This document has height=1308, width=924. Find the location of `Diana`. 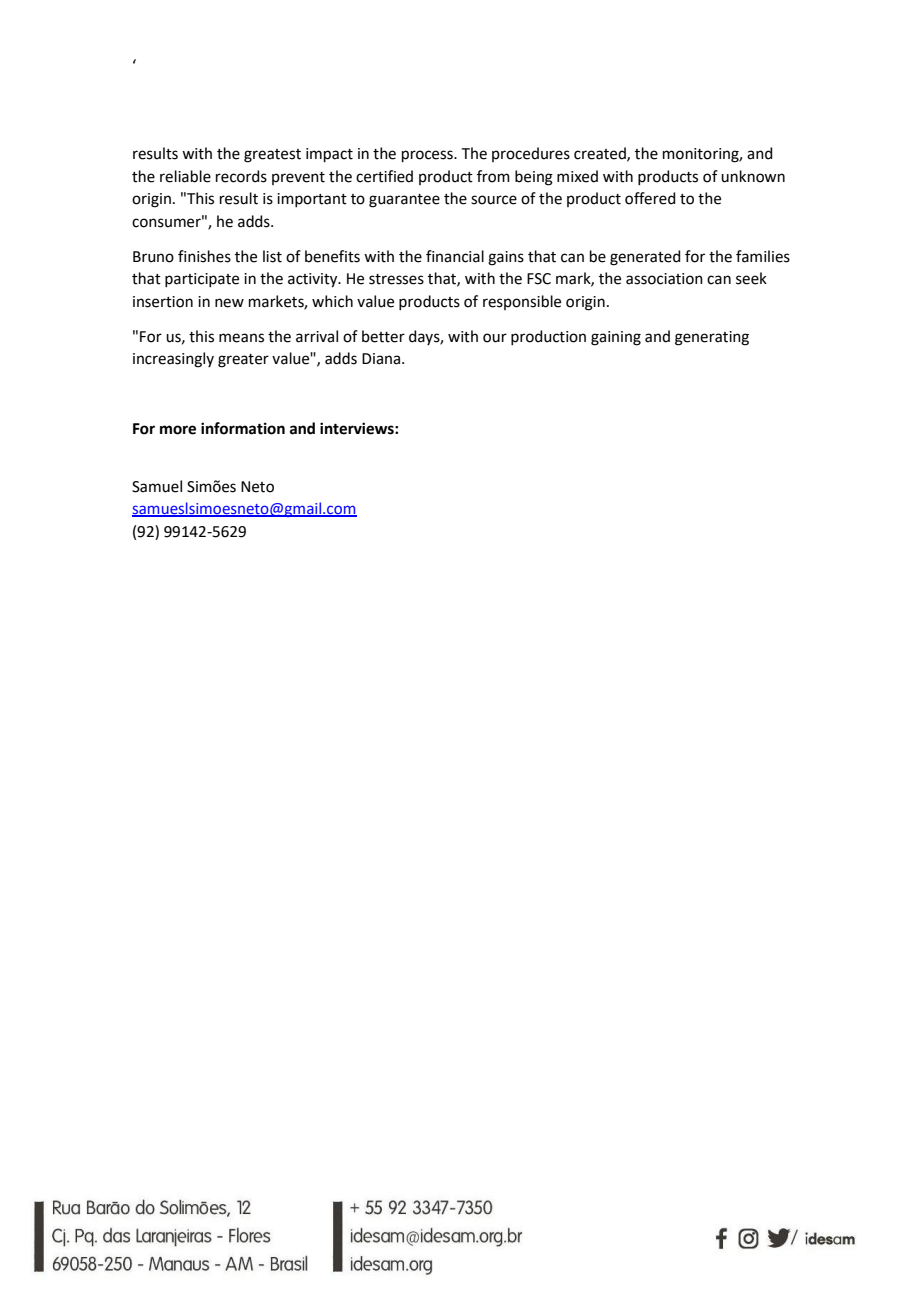

Diana is located at coordinates (382, 359).
